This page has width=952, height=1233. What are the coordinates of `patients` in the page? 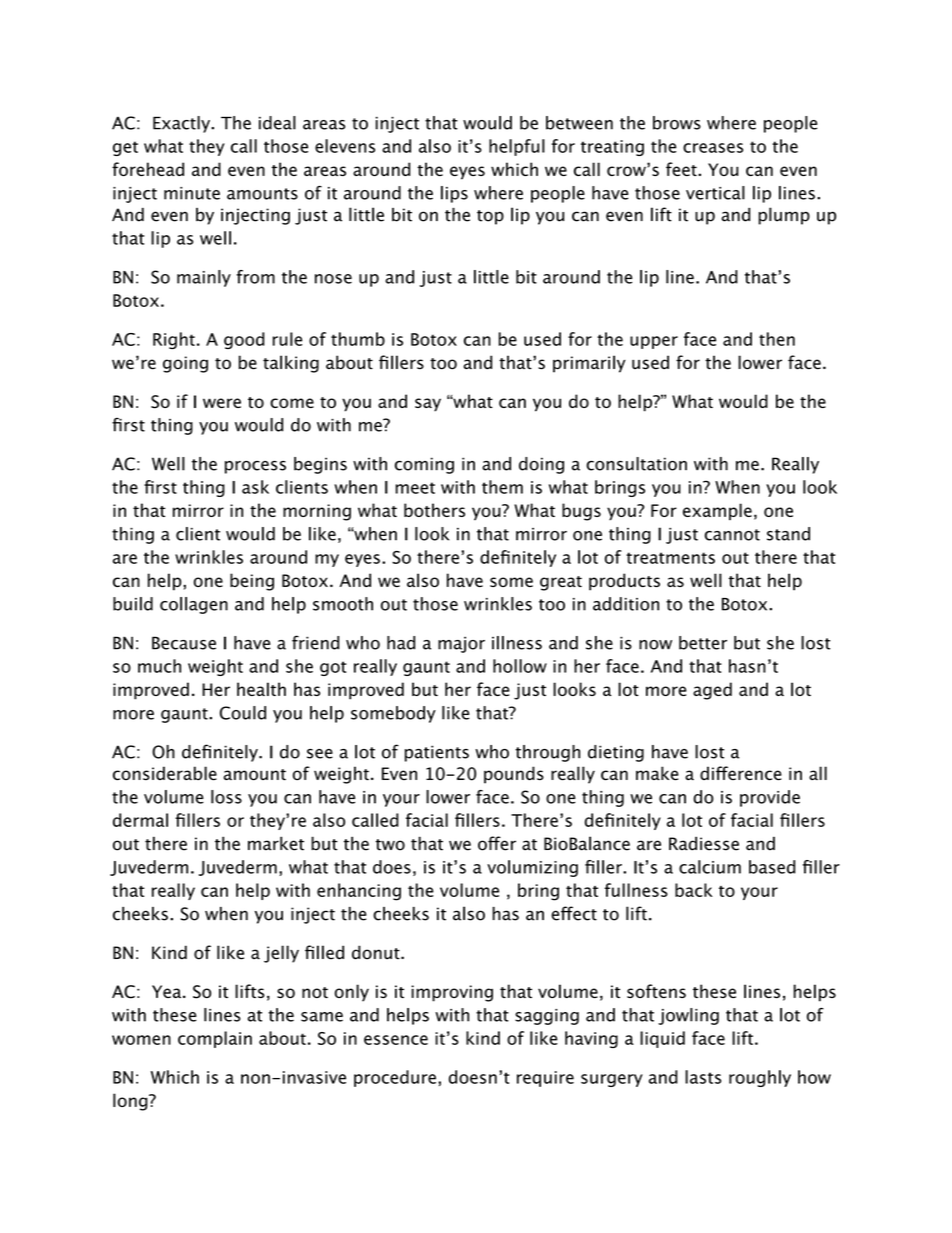 It's located at (437, 753).
